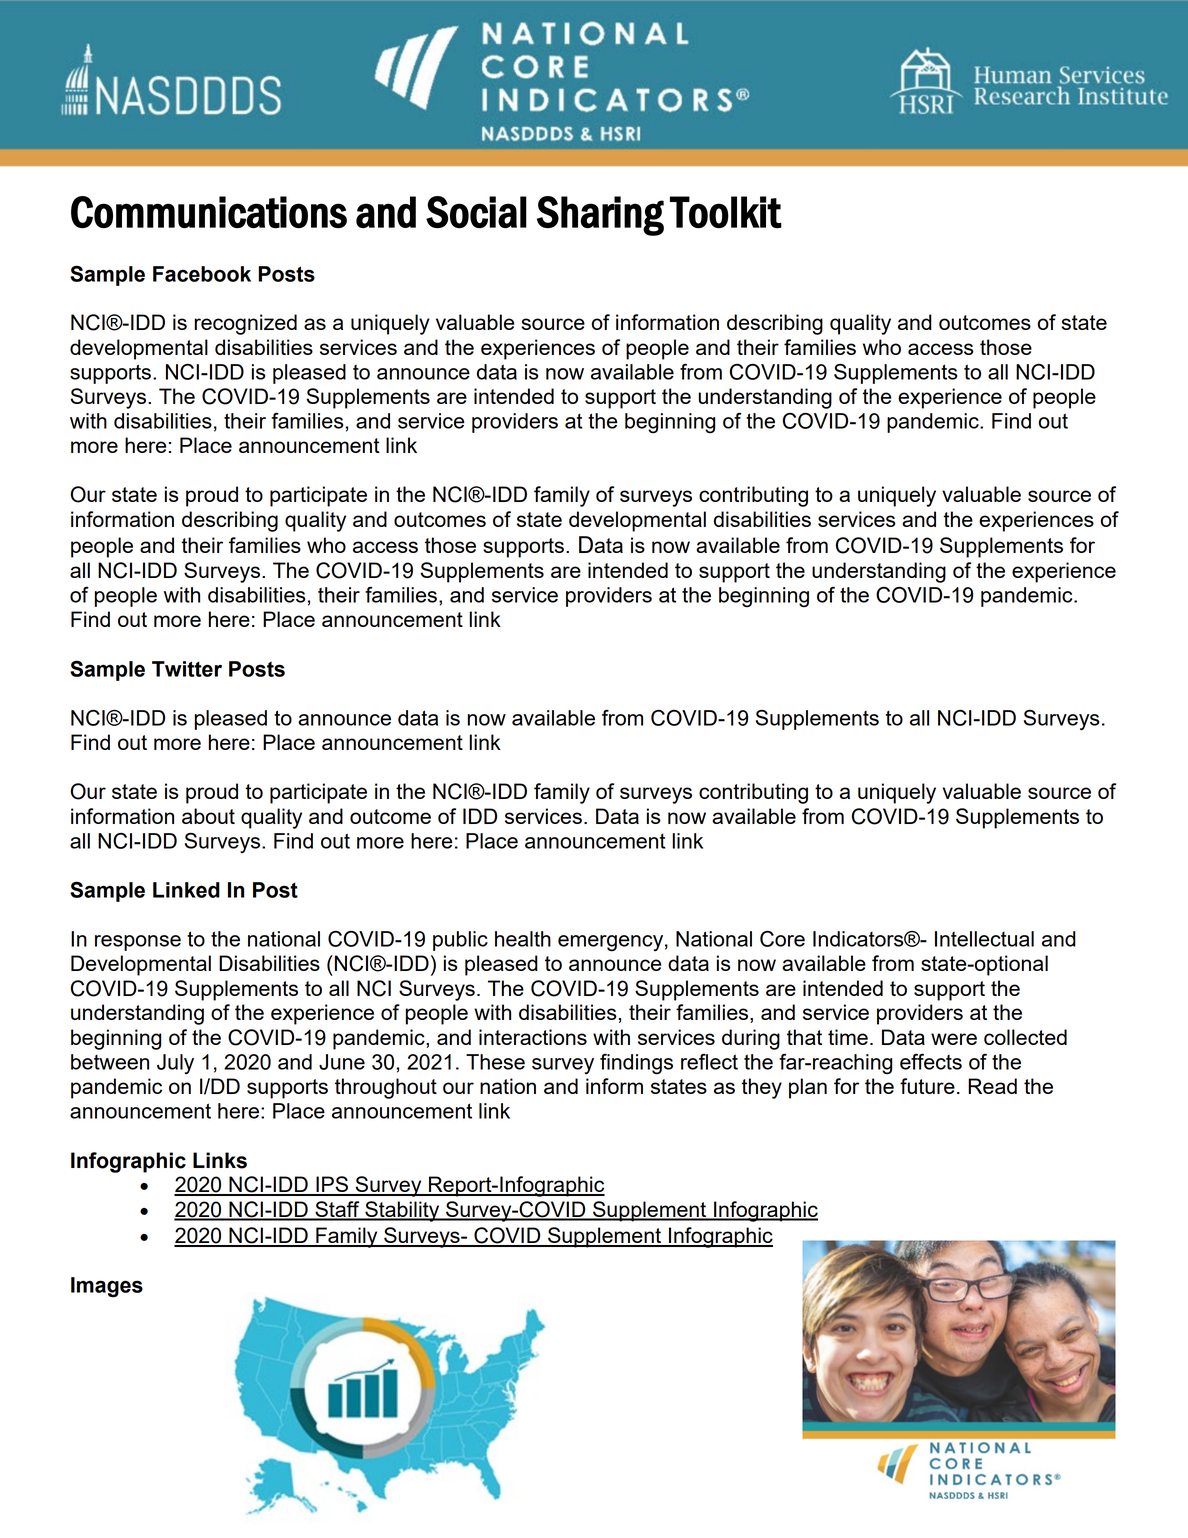 This document has width=1188, height=1538. What do you see at coordinates (202, 274) in the document?
I see `Facebook` at bounding box center [202, 274].
